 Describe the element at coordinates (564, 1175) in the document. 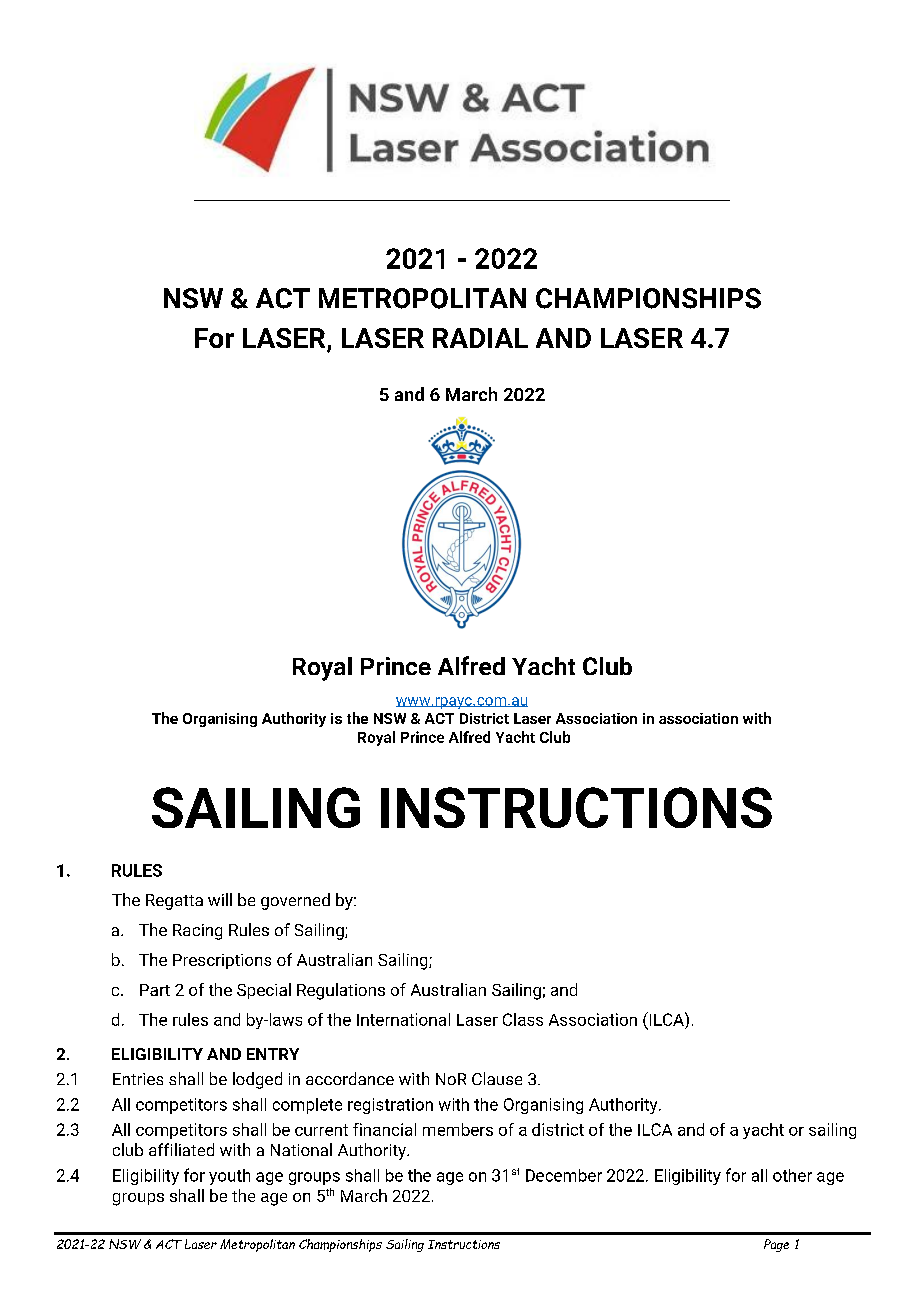

I see `December` at that location.
